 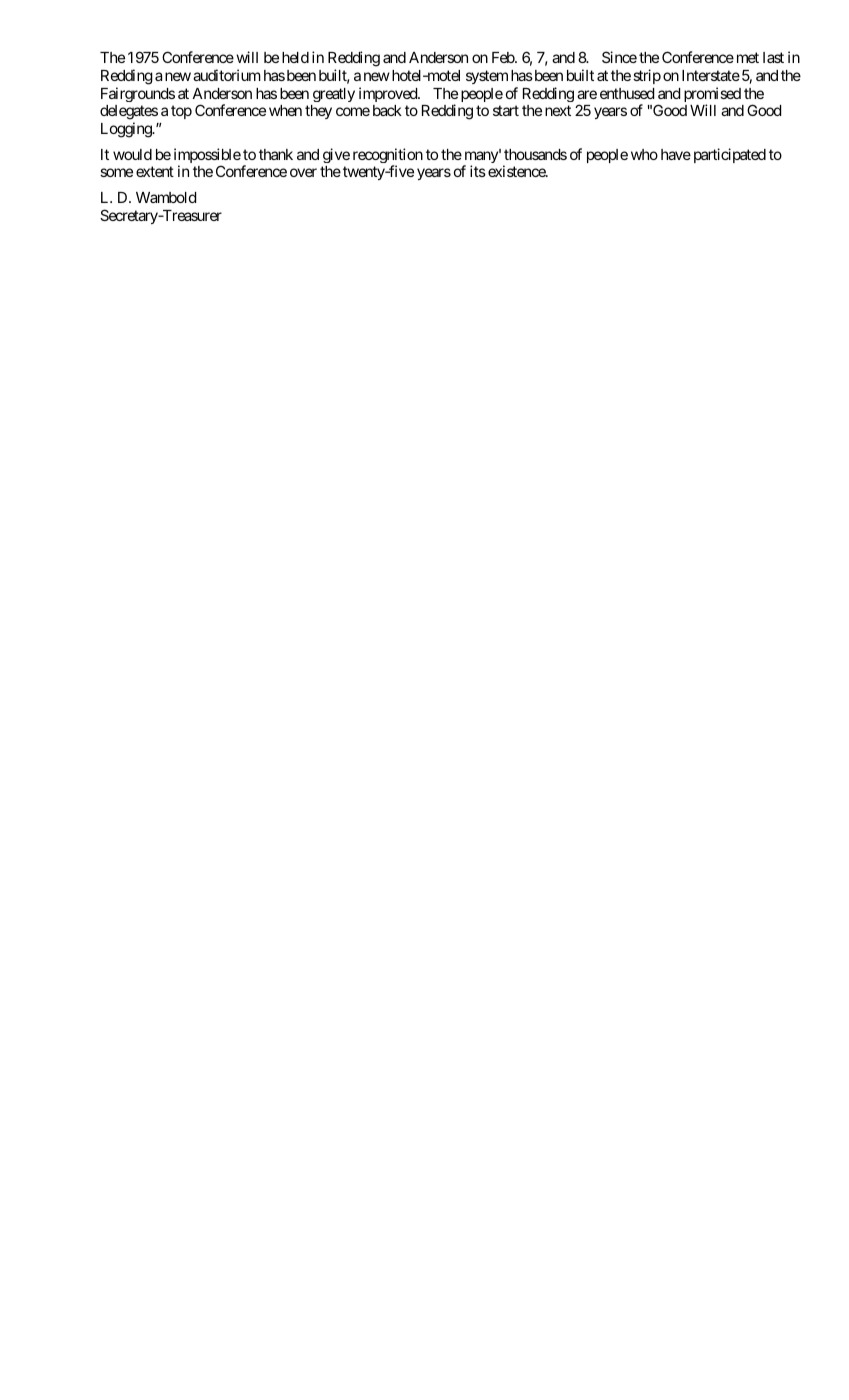 I want to click on its, so click(x=478, y=171).
